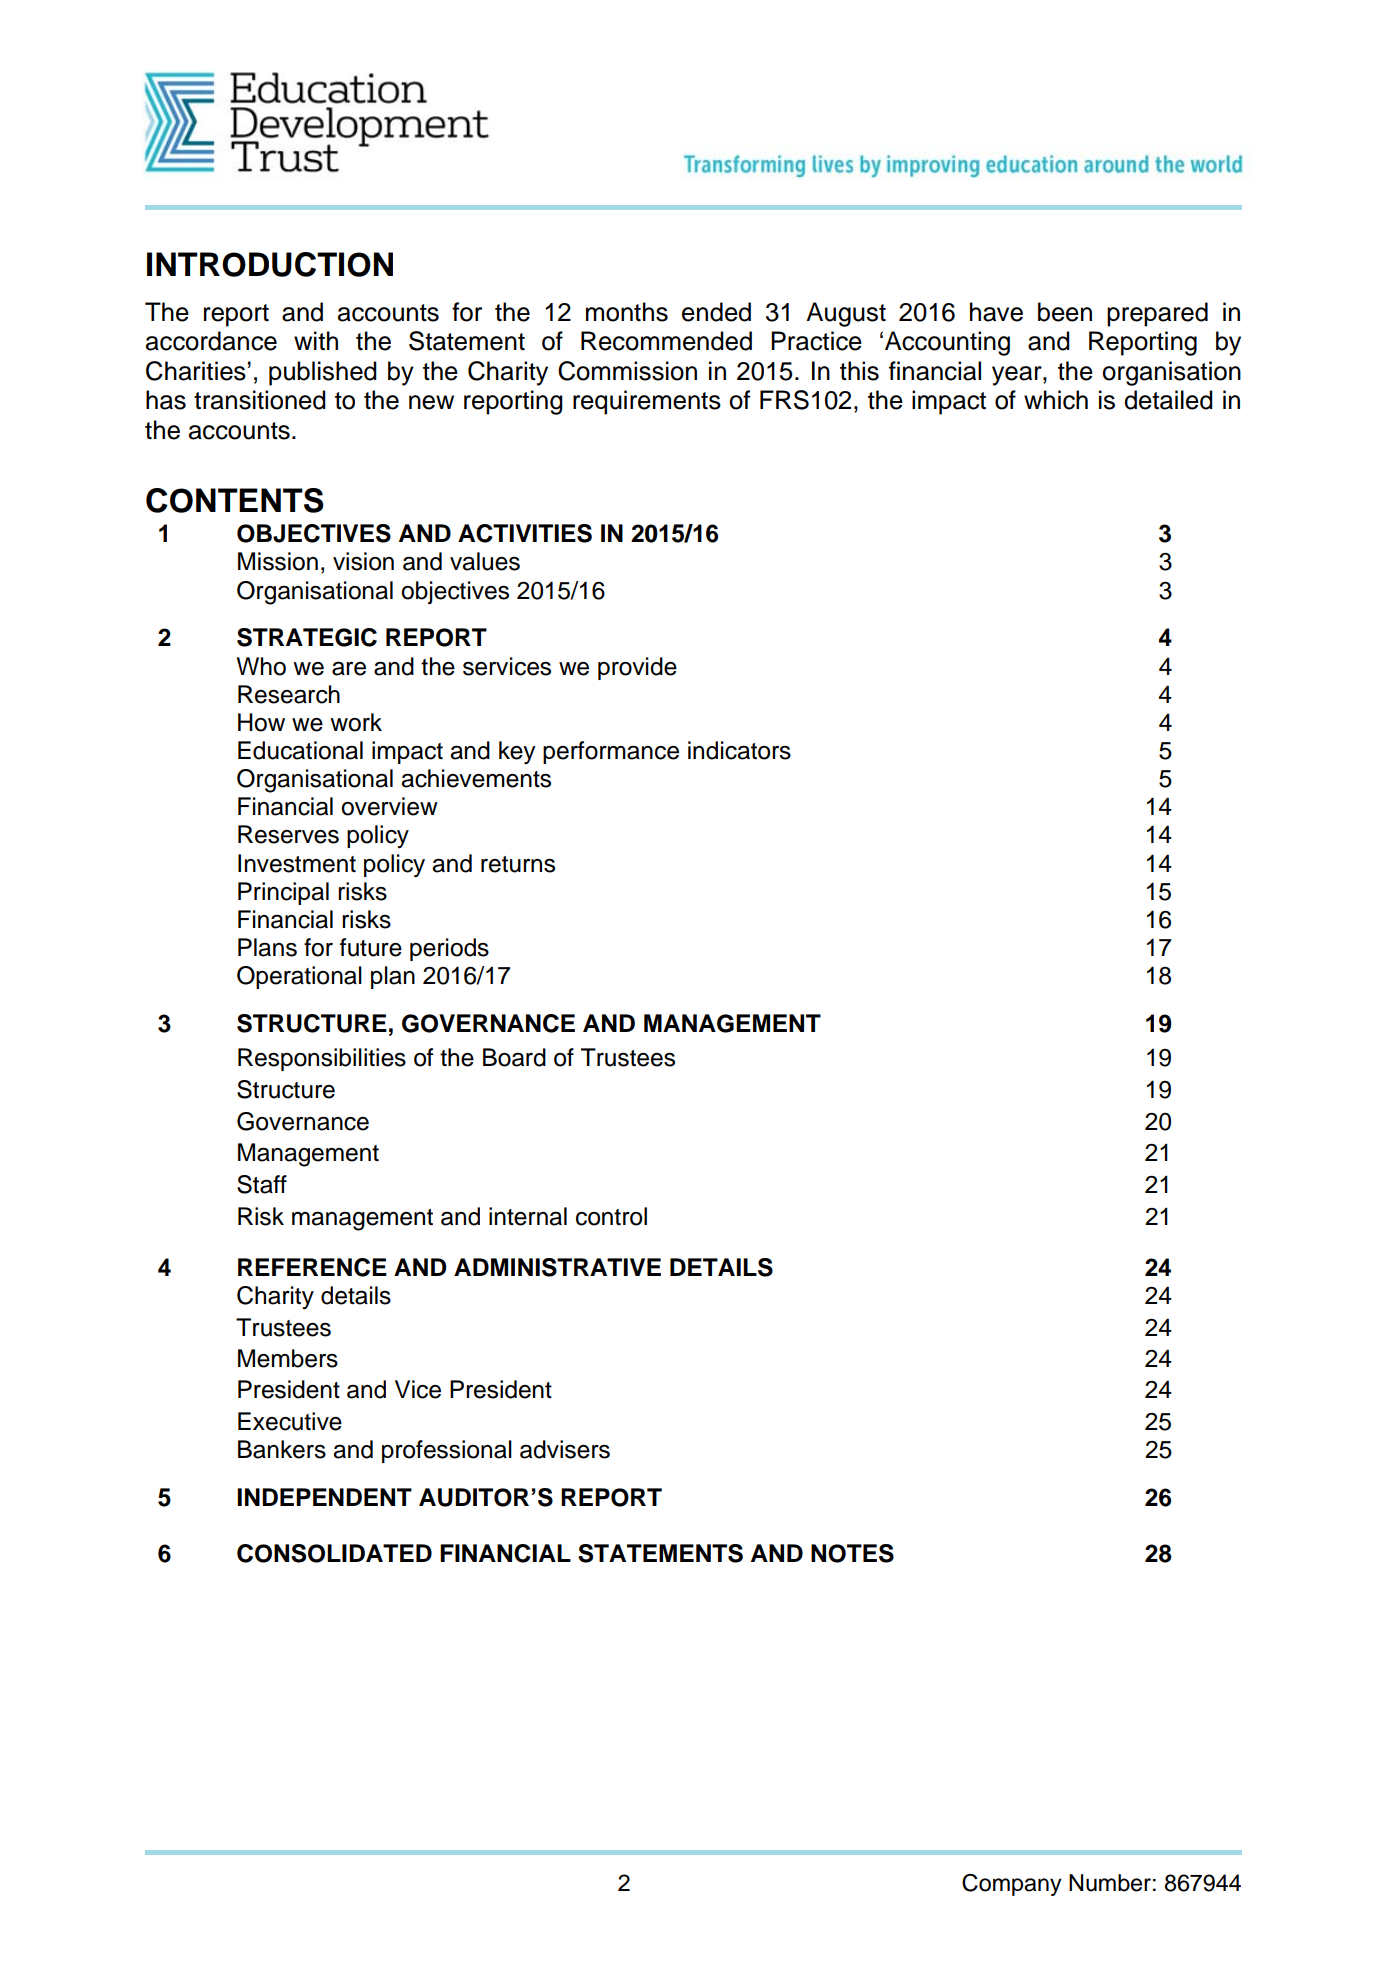 Image resolution: width=1387 pixels, height=1962 pixels. I want to click on Board, so click(514, 1057).
